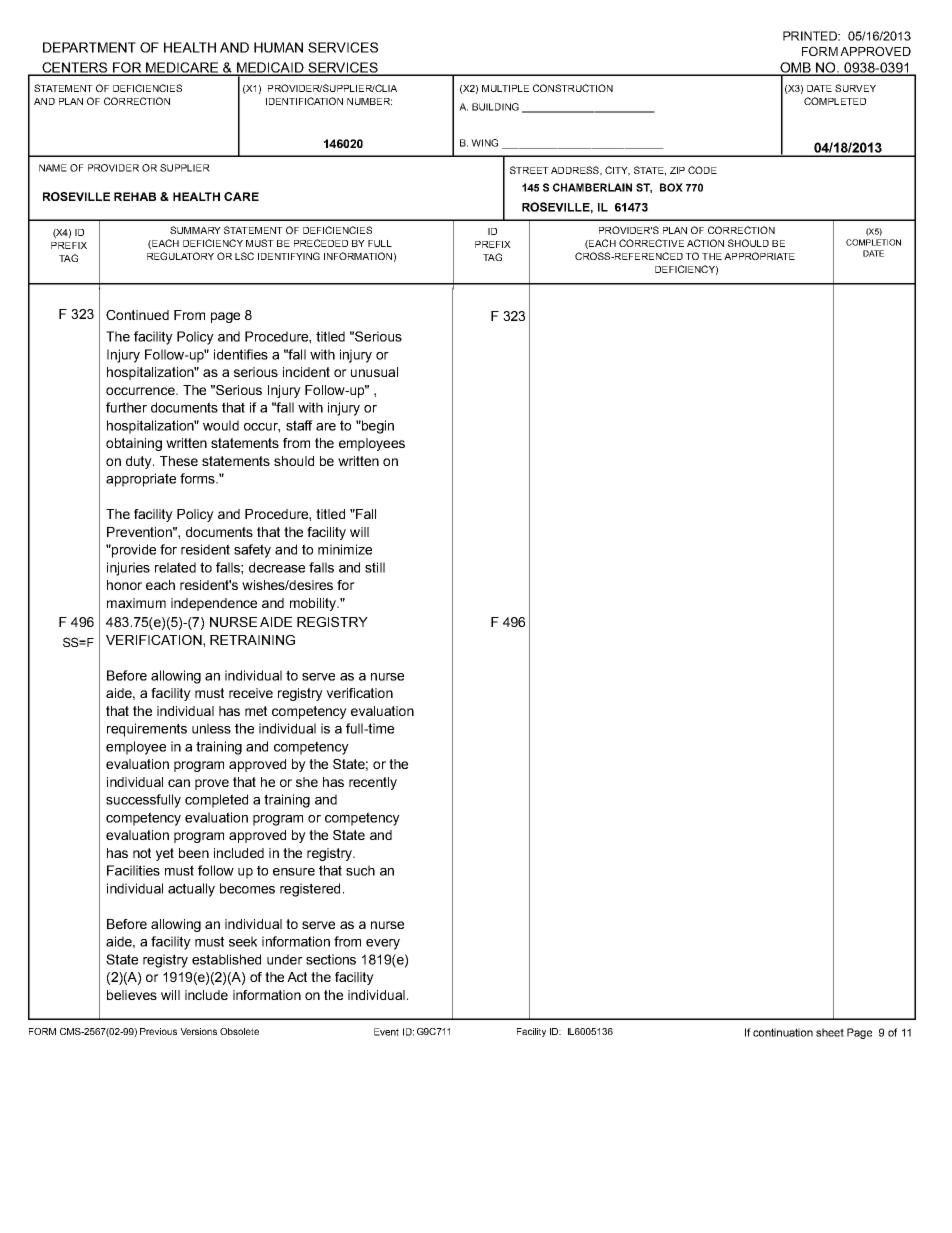 This page has height=1233, width=952. I want to click on believes, so click(132, 995).
